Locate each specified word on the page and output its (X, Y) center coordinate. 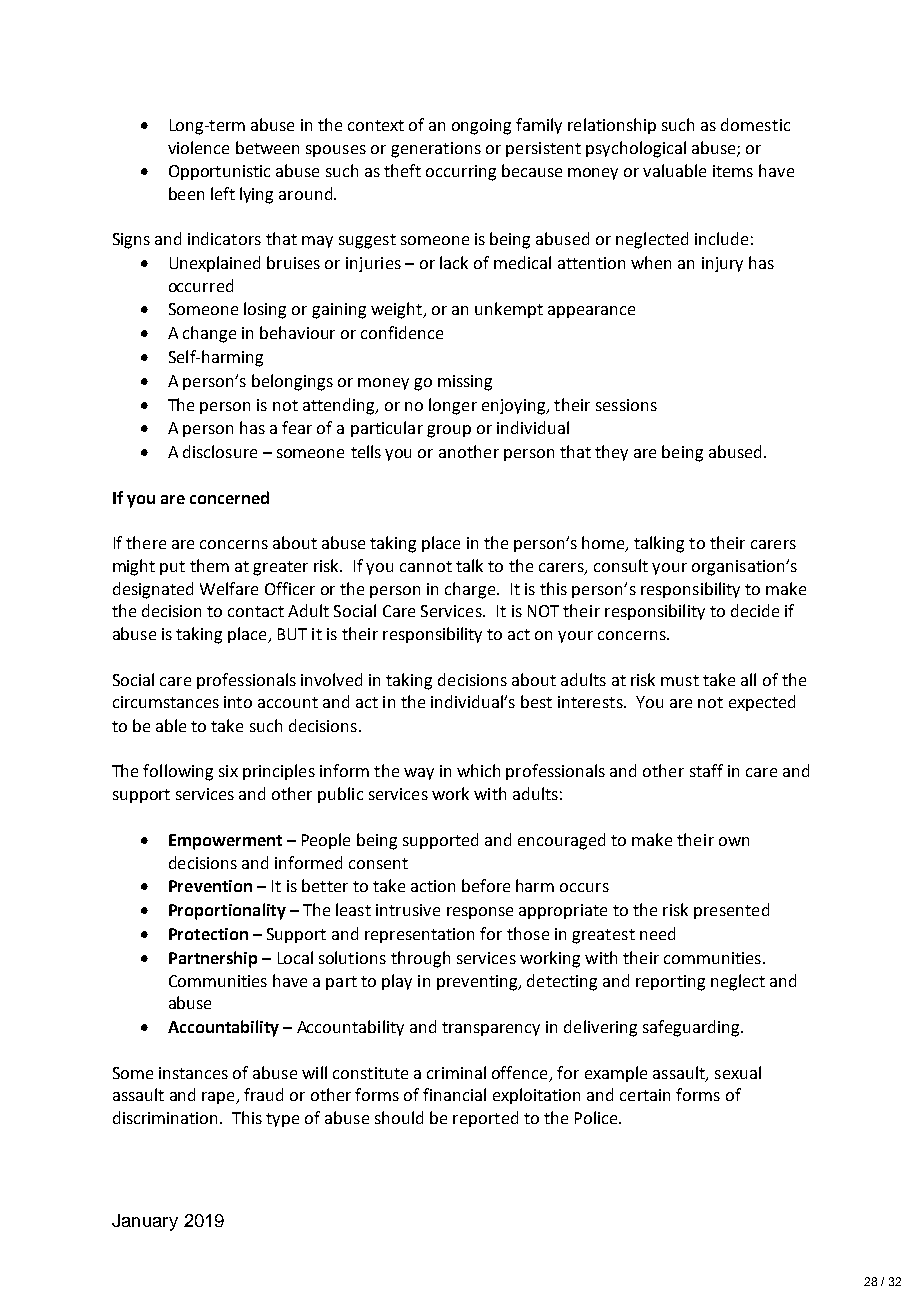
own (734, 841)
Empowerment (225, 842)
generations (436, 150)
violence (198, 147)
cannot (426, 566)
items (733, 171)
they (611, 453)
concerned (229, 497)
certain (645, 1095)
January (145, 1222)
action (433, 886)
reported (485, 1119)
